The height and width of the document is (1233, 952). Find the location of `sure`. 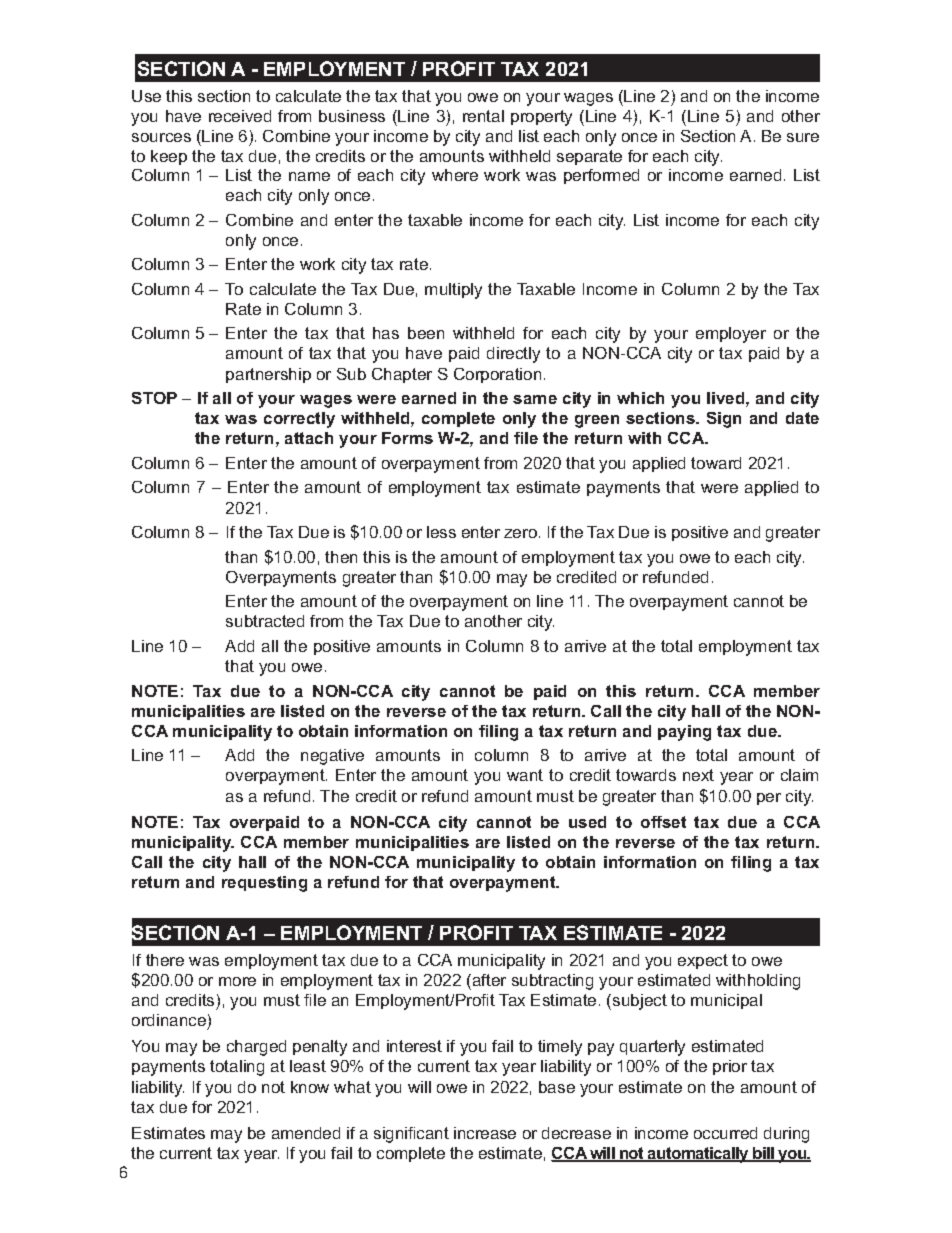

sure is located at coordinates (803, 137).
